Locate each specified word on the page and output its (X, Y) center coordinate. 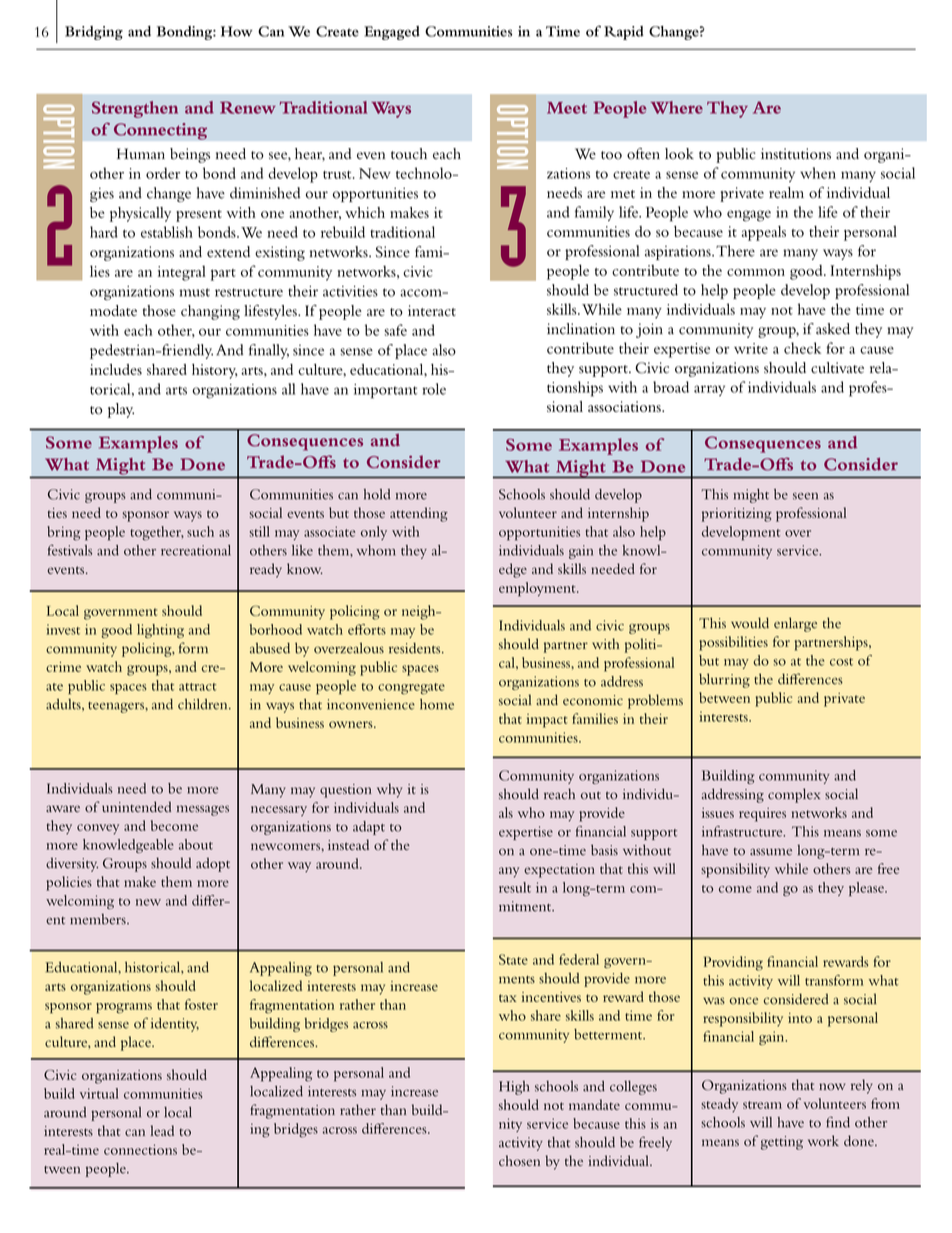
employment (538, 589)
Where (677, 107)
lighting (160, 631)
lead (162, 1130)
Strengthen (135, 109)
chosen (519, 1160)
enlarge (795, 624)
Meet (567, 108)
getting (782, 1143)
